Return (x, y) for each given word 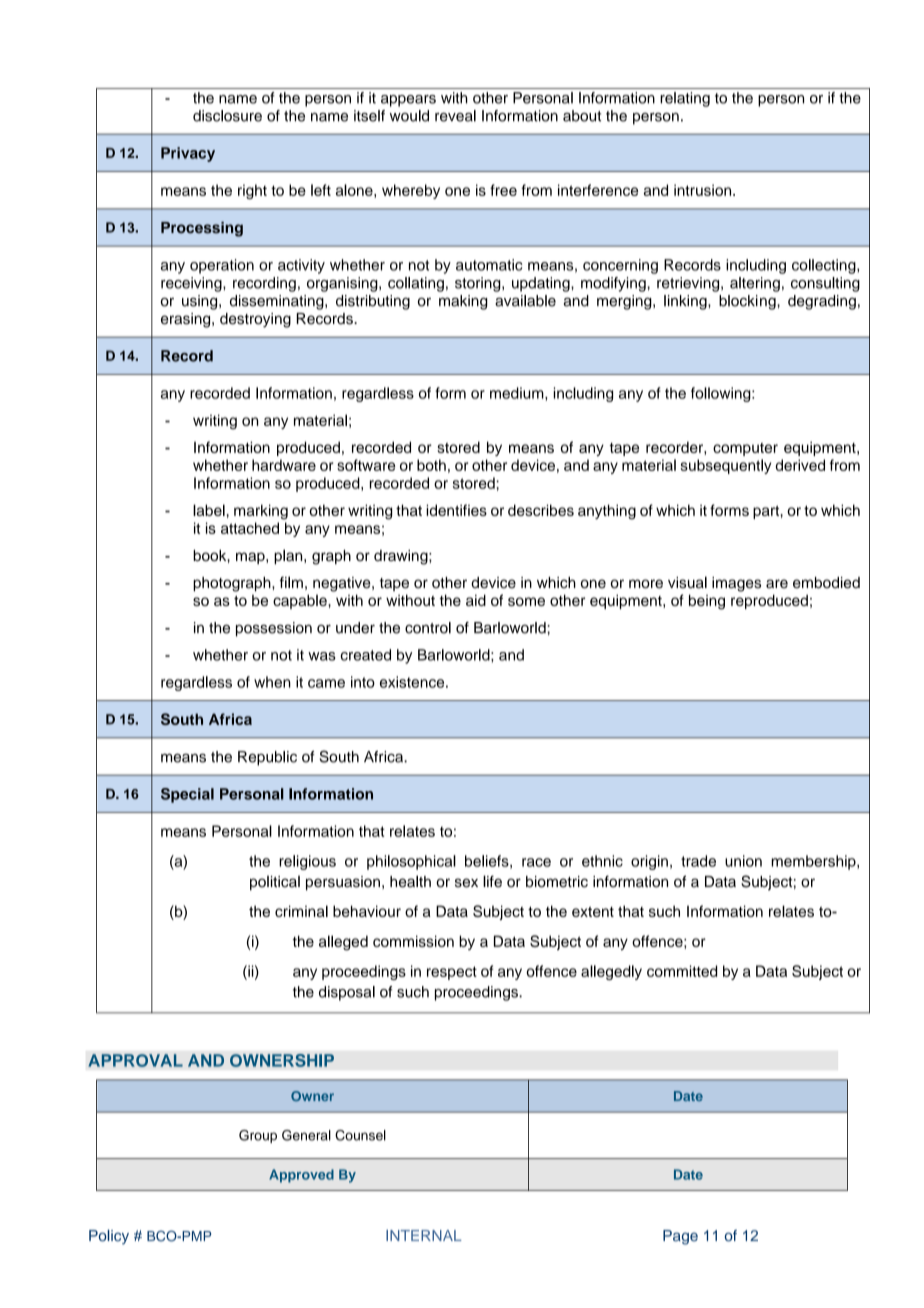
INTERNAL (424, 1235)
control (428, 628)
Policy (109, 1237)
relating (685, 99)
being (707, 602)
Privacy (188, 154)
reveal (455, 116)
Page (680, 1237)
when (272, 682)
